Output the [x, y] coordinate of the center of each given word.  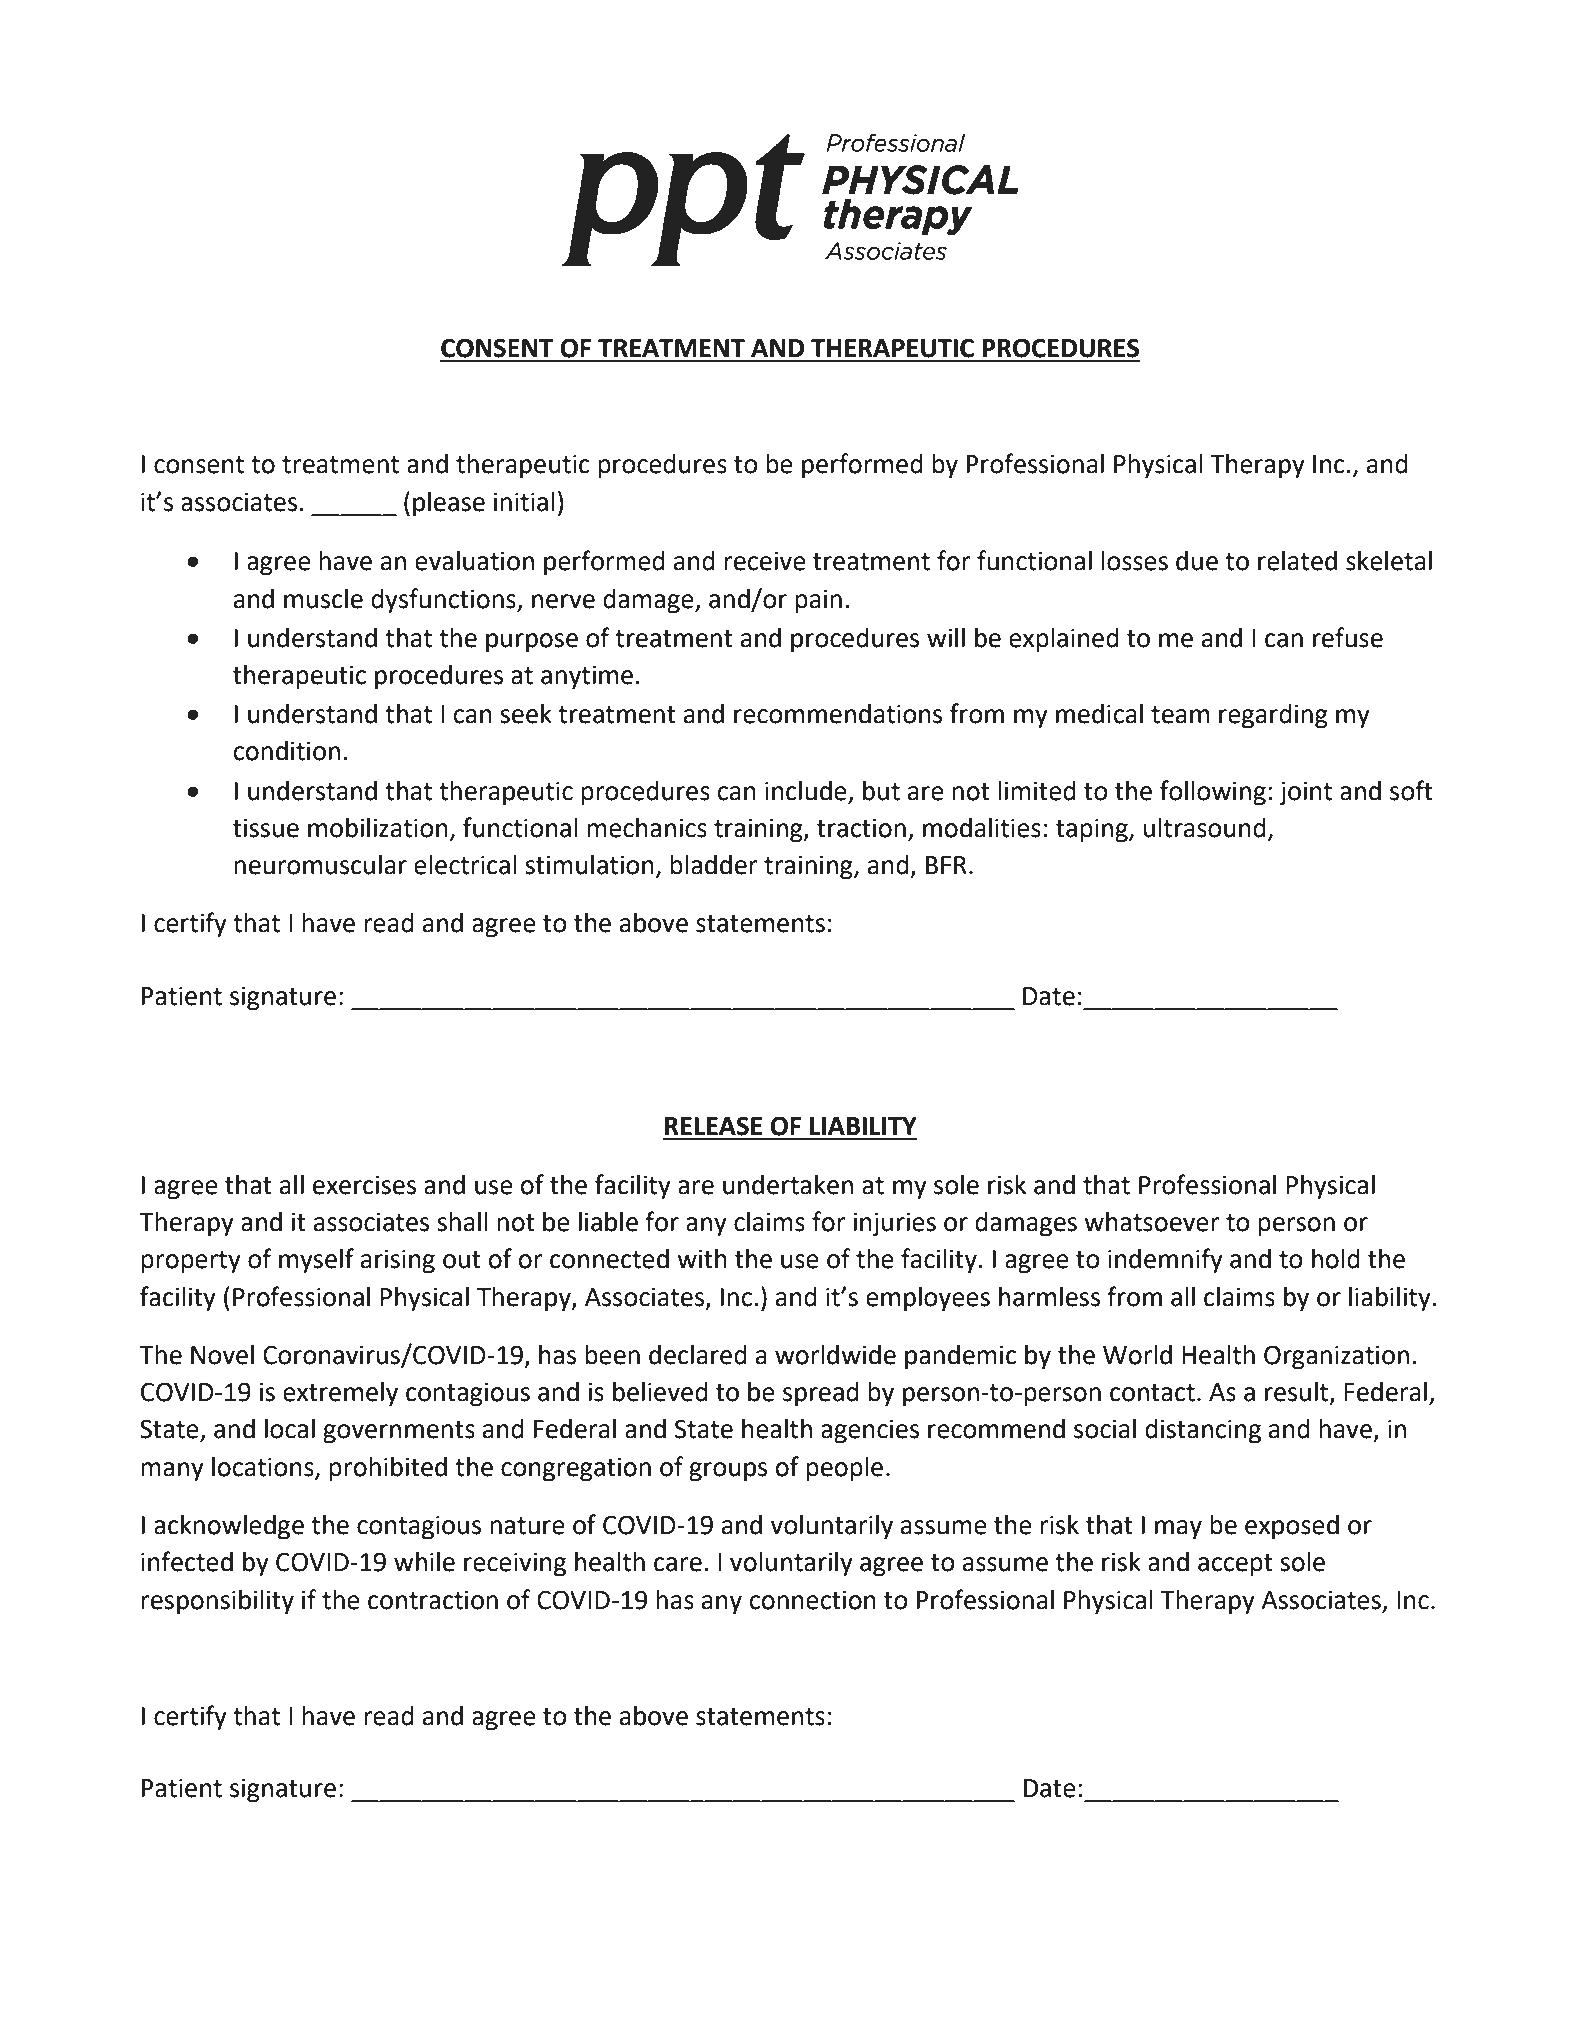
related [1297, 561]
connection [812, 1600]
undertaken [788, 1185]
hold [1336, 1259]
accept [1235, 1565]
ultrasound [1205, 828]
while [424, 1562]
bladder [714, 865]
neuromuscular [320, 865]
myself [316, 1261]
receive [765, 561]
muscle [323, 599]
